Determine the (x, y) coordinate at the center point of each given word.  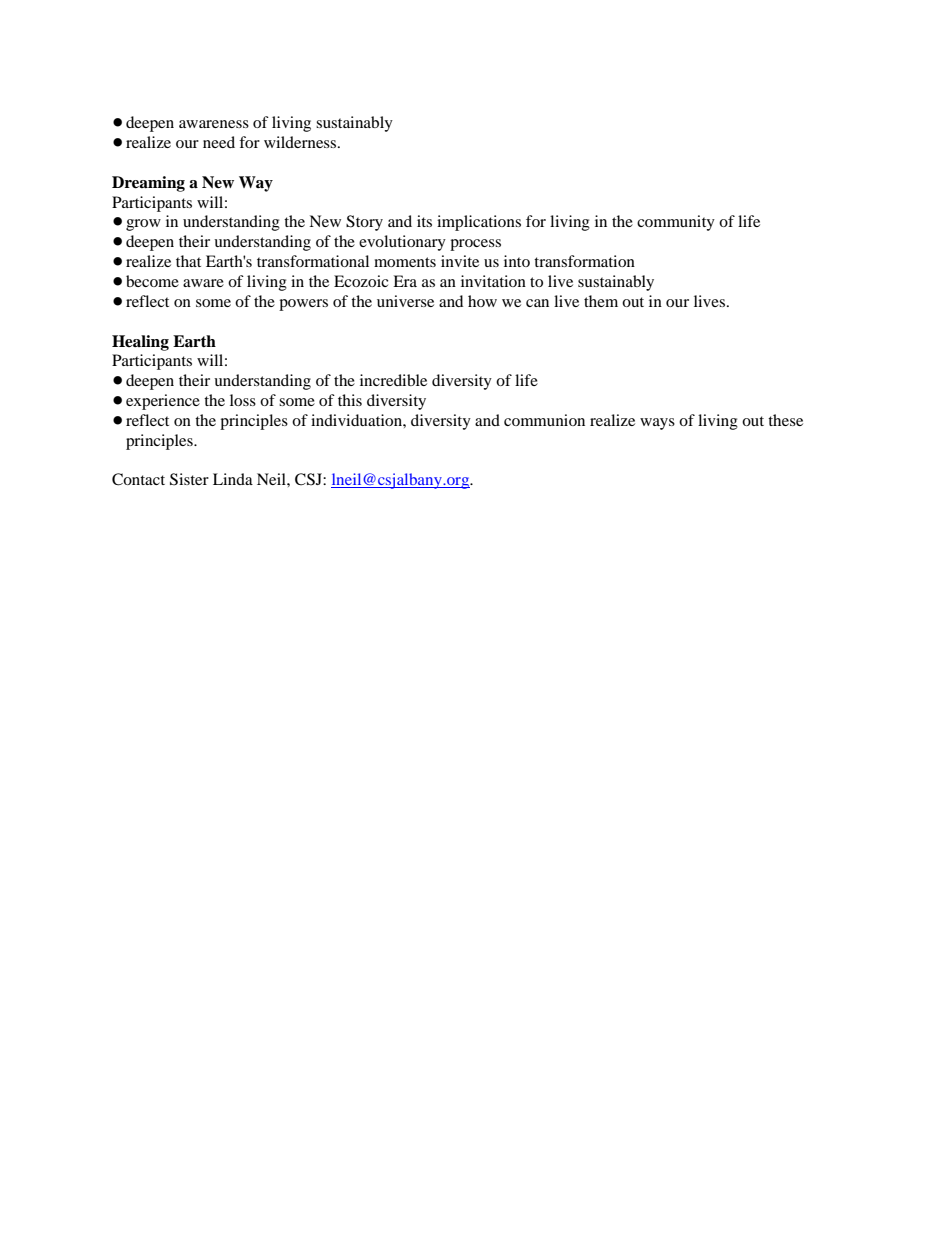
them (601, 301)
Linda (233, 479)
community (676, 223)
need (219, 142)
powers (303, 305)
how (482, 301)
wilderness (301, 142)
